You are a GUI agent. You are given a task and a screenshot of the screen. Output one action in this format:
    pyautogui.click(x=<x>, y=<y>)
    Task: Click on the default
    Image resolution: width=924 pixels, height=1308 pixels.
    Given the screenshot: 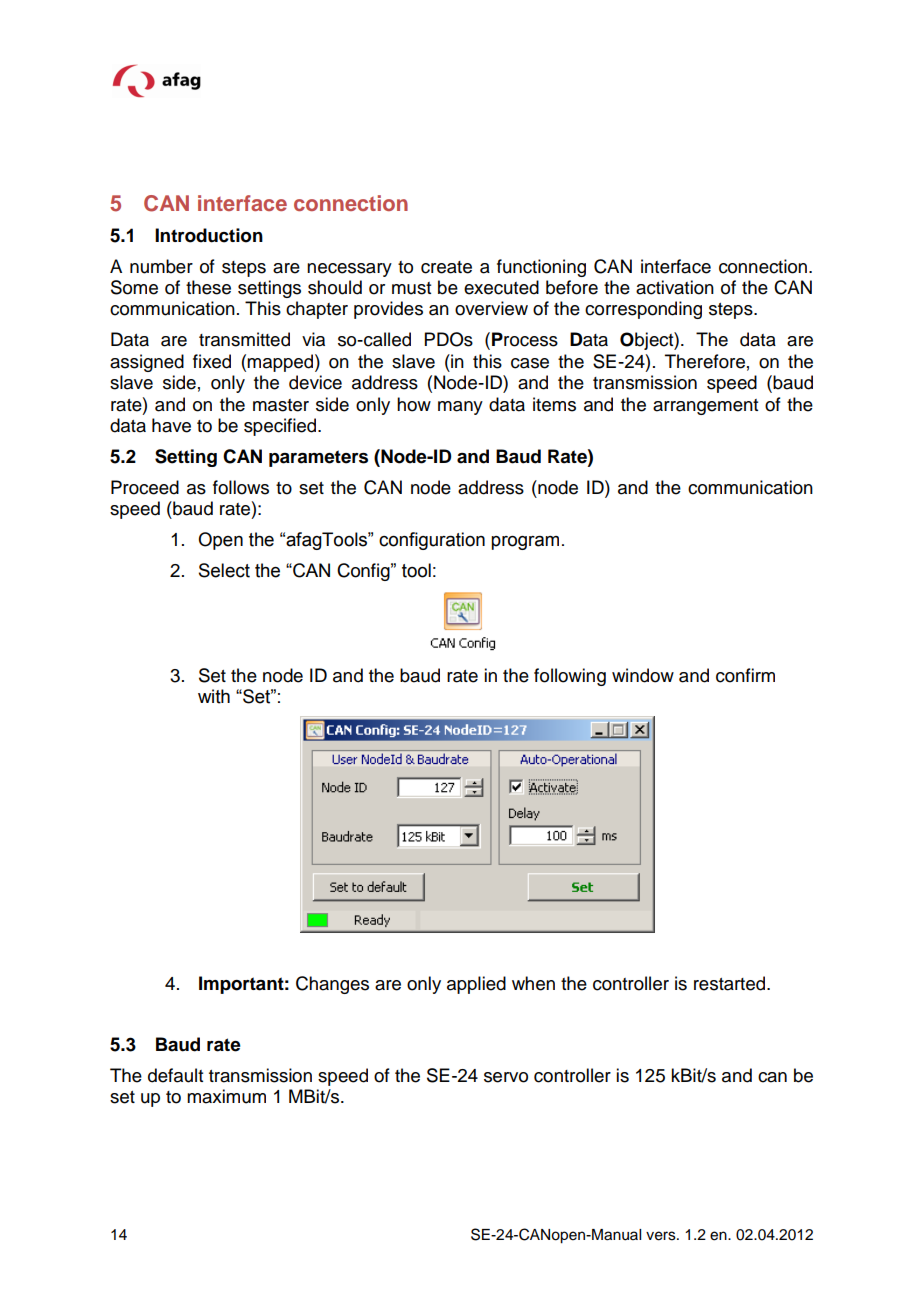 What is the action you would take?
    pyautogui.click(x=175, y=1075)
